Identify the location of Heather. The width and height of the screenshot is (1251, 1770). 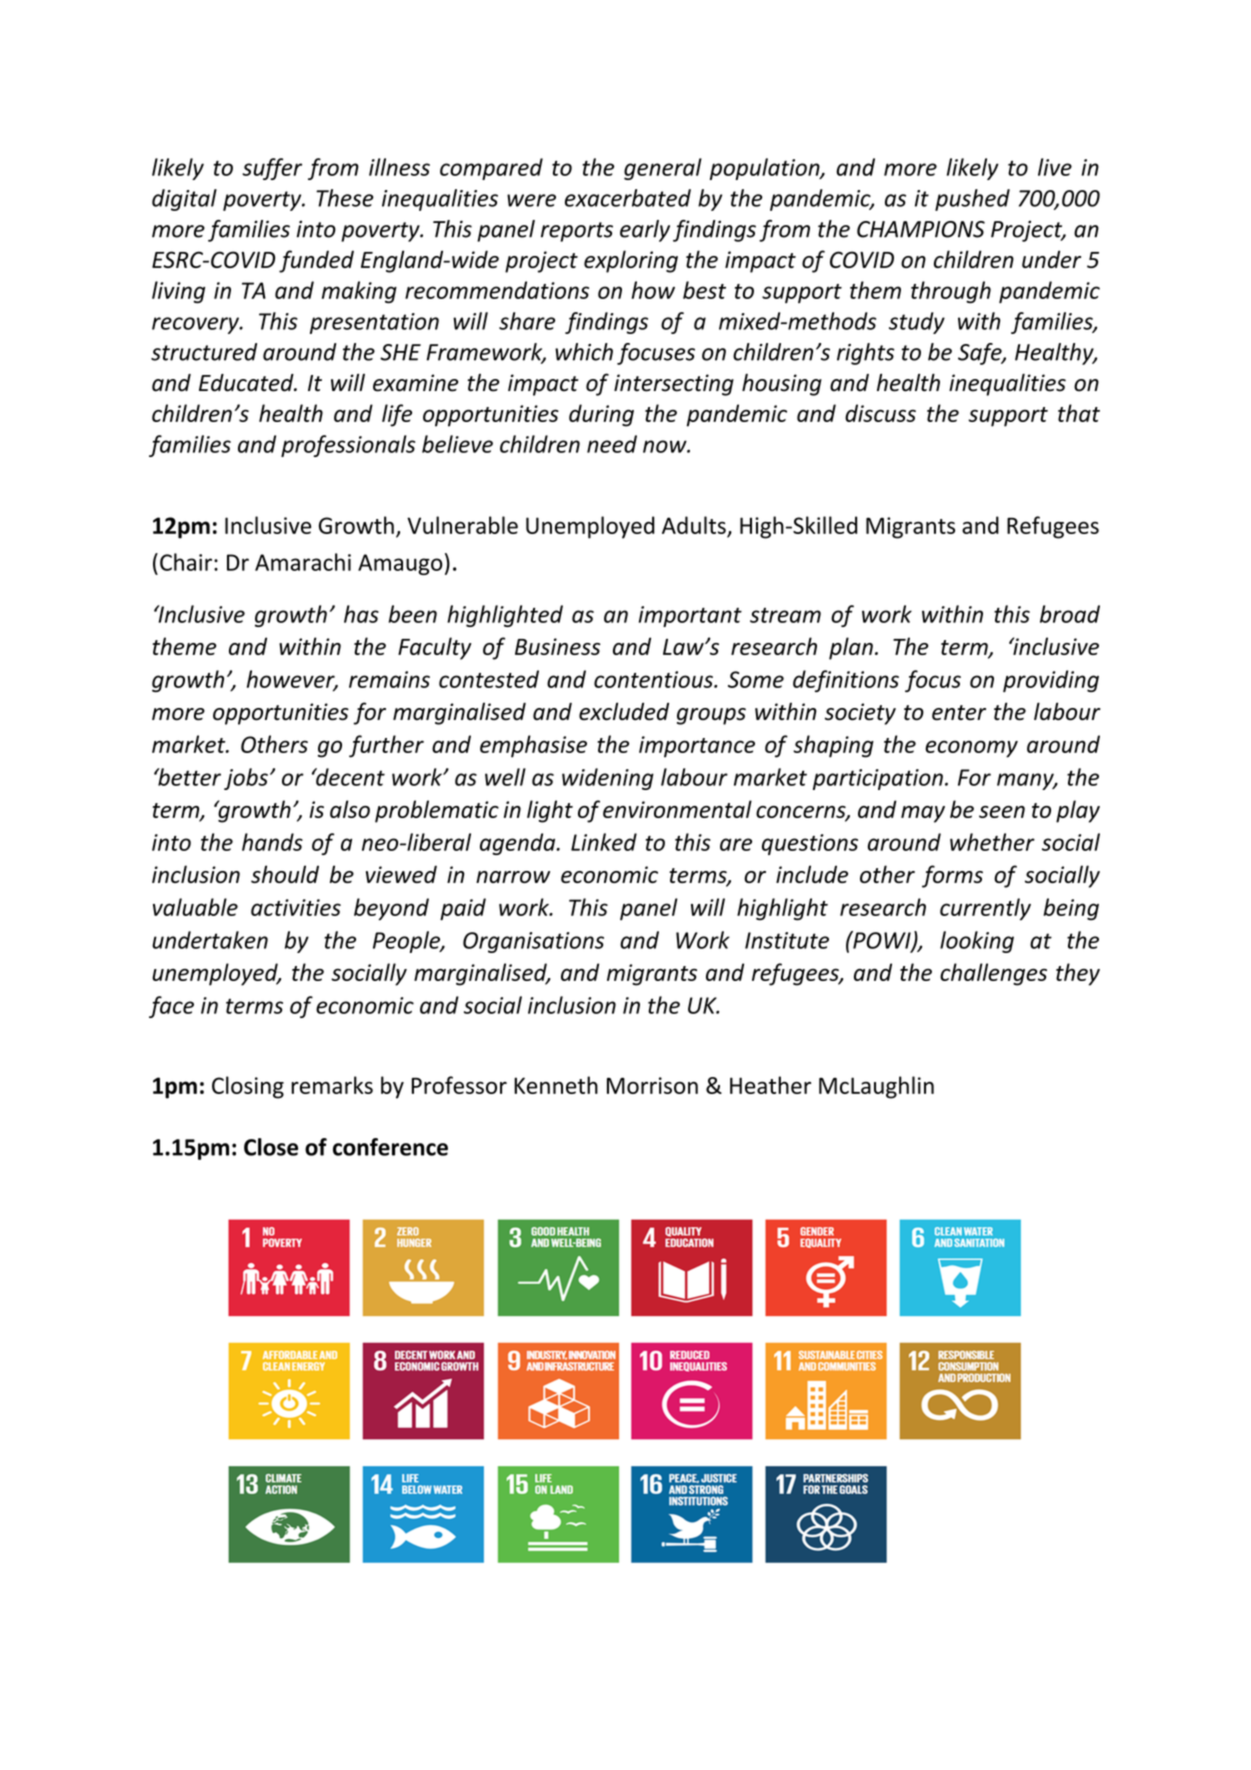
(770, 1085).
